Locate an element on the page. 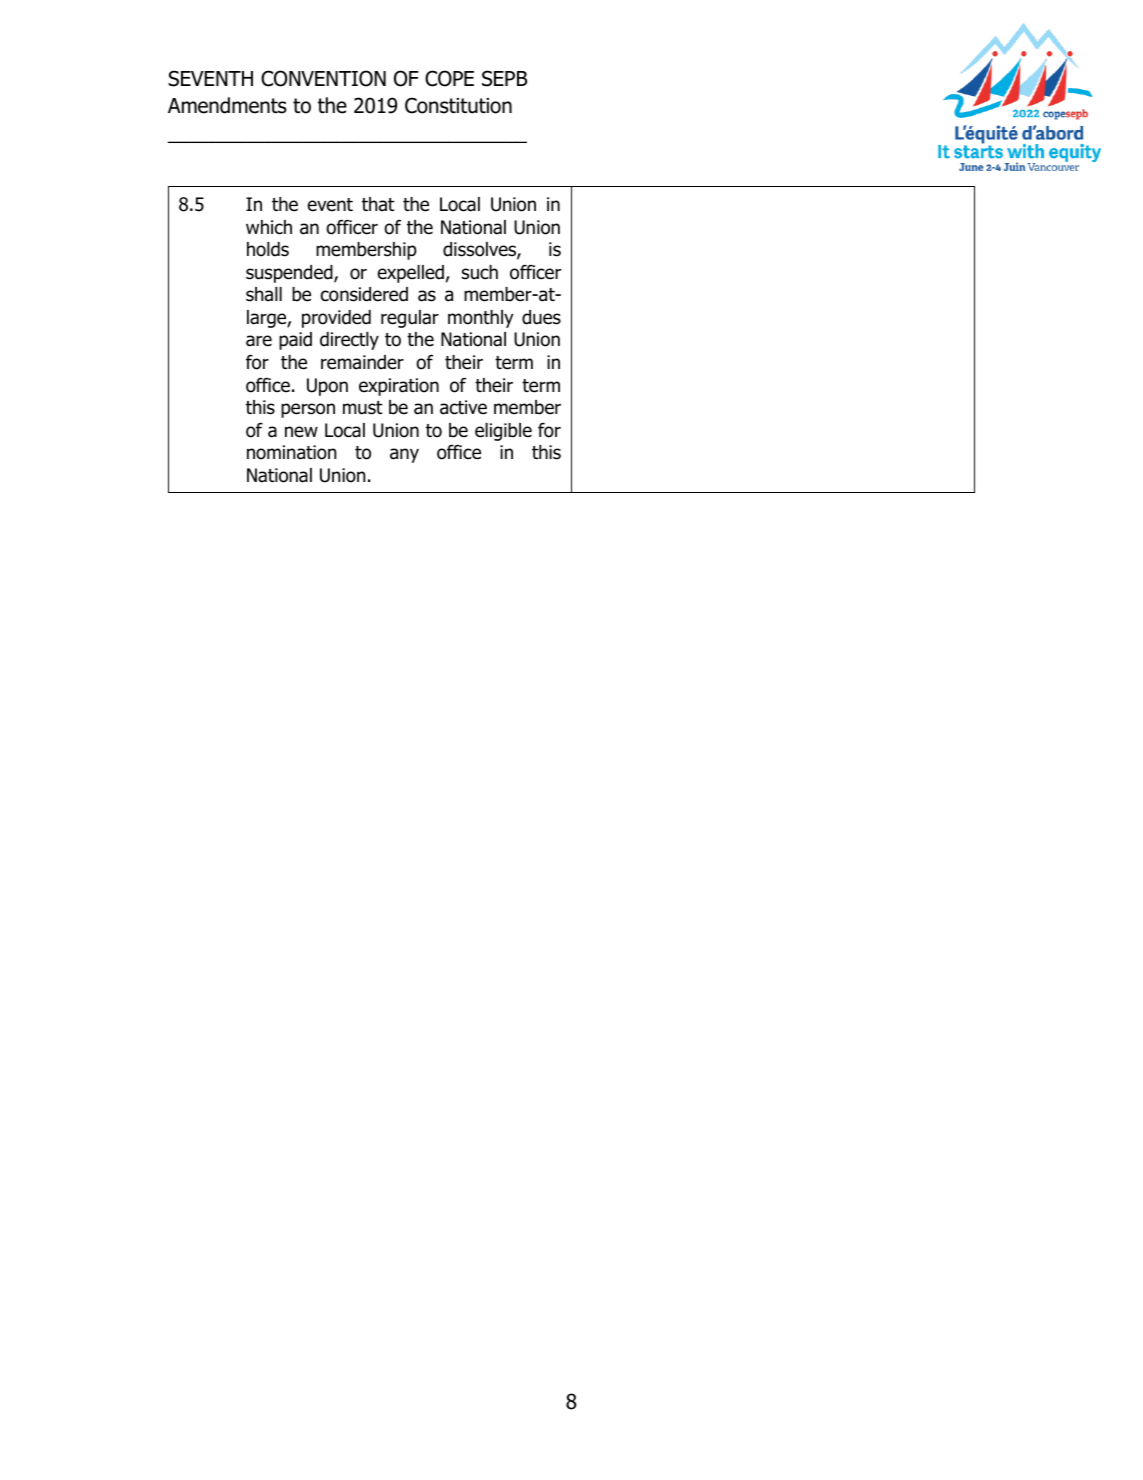  Amendments is located at coordinates (227, 105).
